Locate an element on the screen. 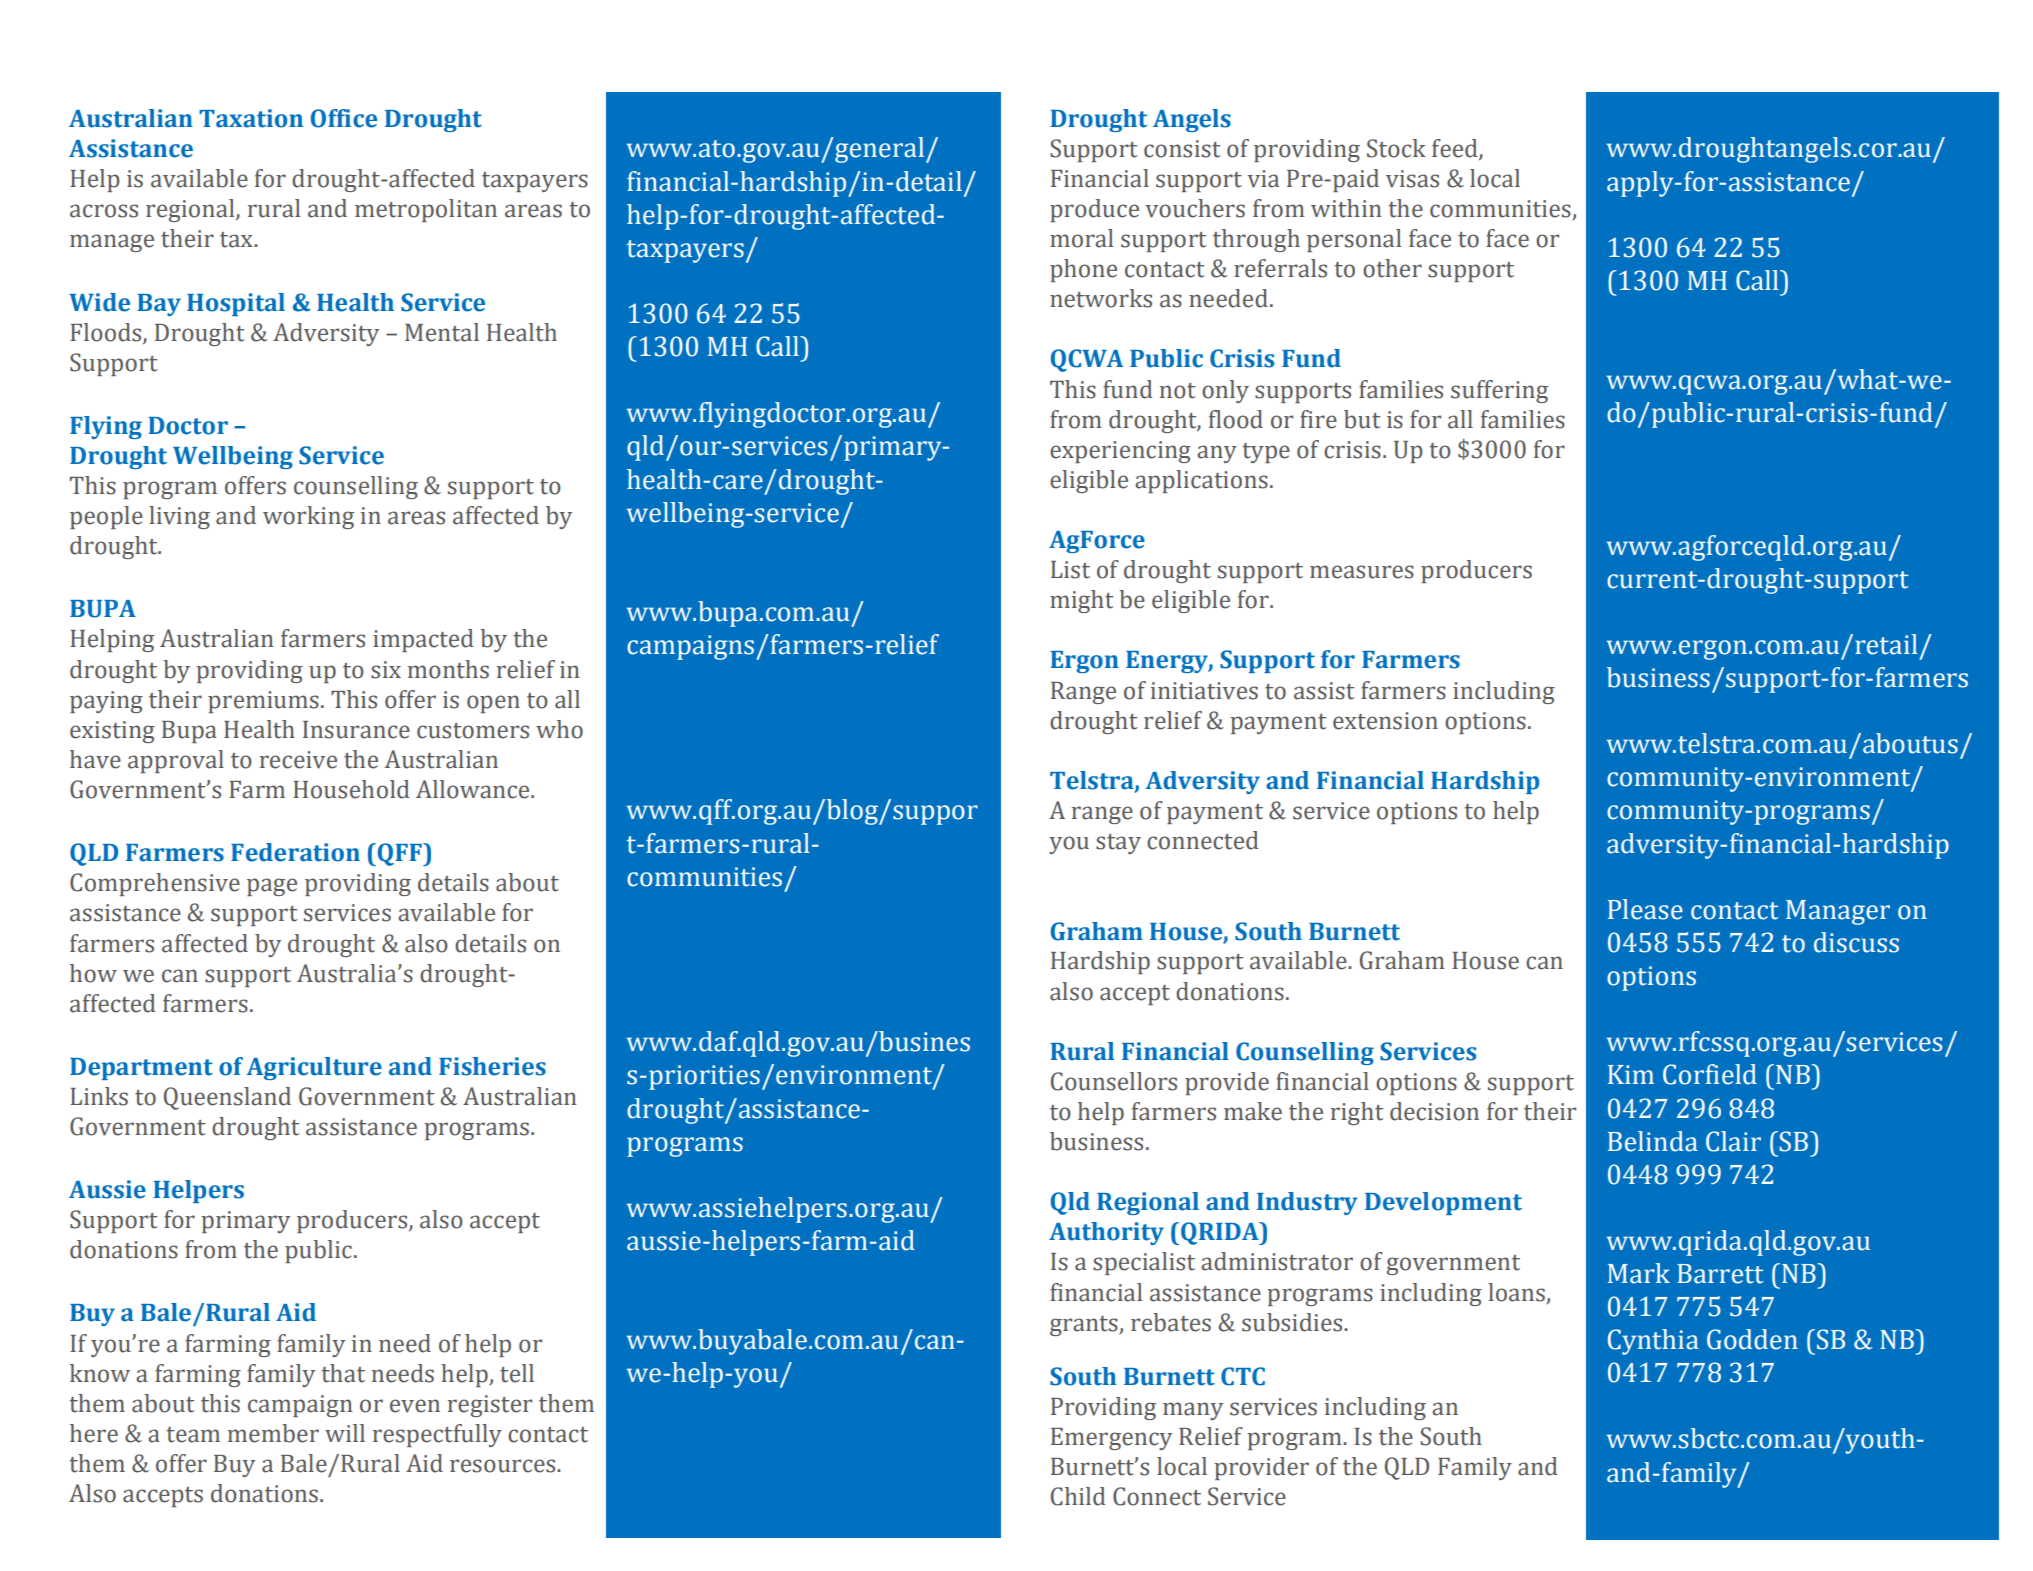 The height and width of the screenshot is (1571, 2033). Please is located at coordinates (1645, 909).
